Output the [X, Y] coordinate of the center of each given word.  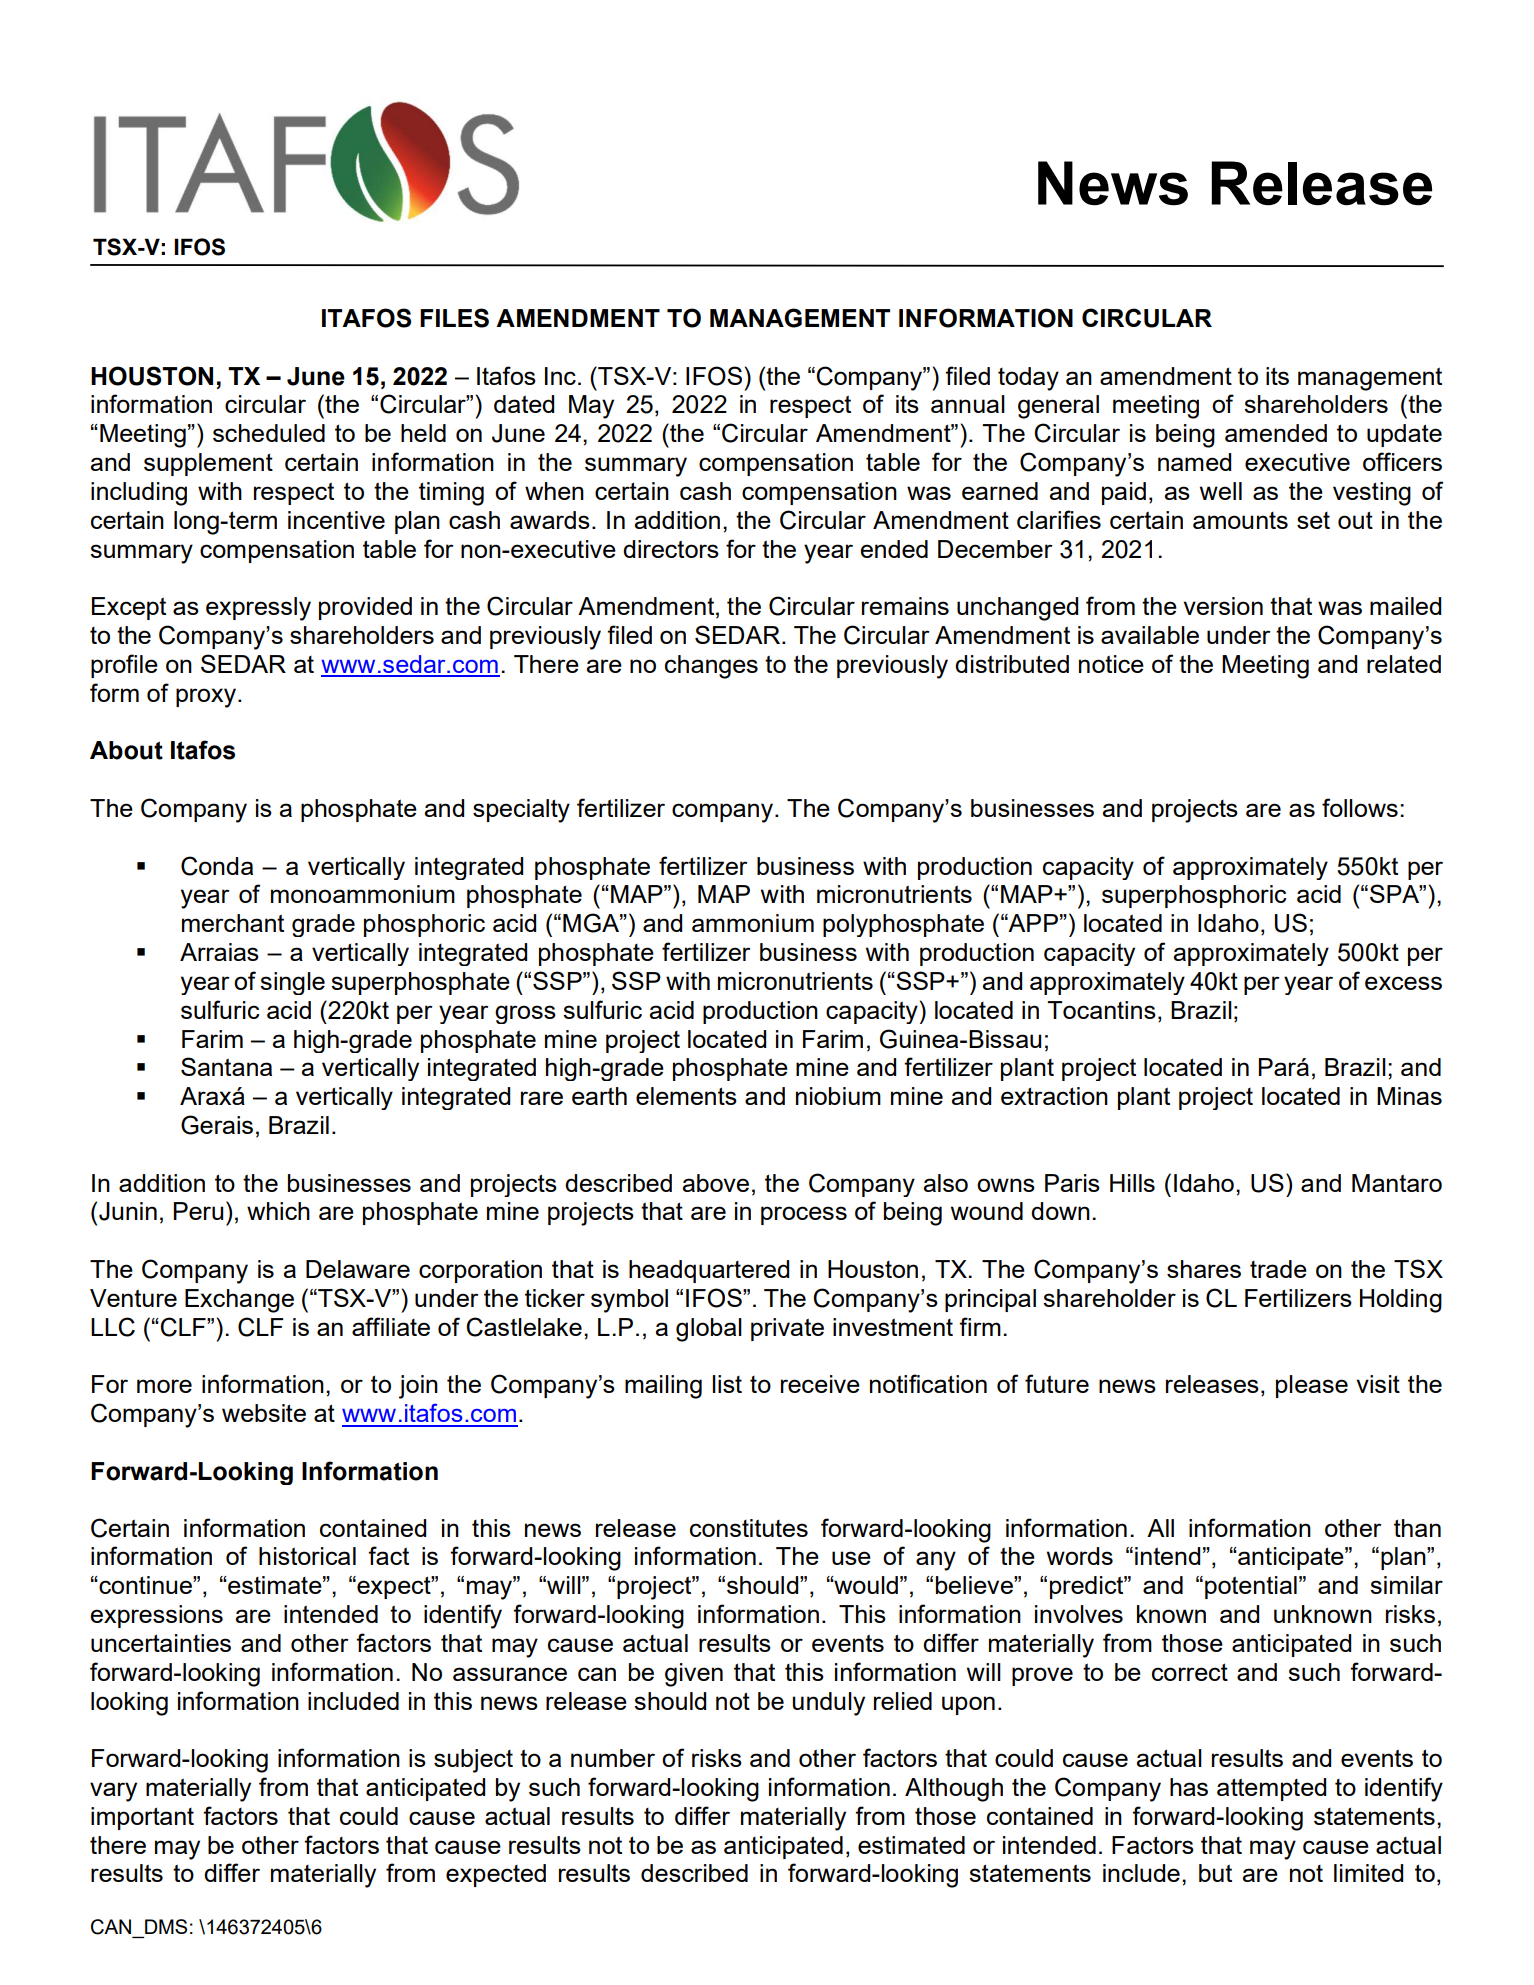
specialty [521, 811]
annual [968, 404]
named [1194, 462]
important [142, 1818]
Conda [217, 866]
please [1312, 1386]
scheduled [269, 433]
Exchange [239, 1301]
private [787, 1329]
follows [1360, 807]
